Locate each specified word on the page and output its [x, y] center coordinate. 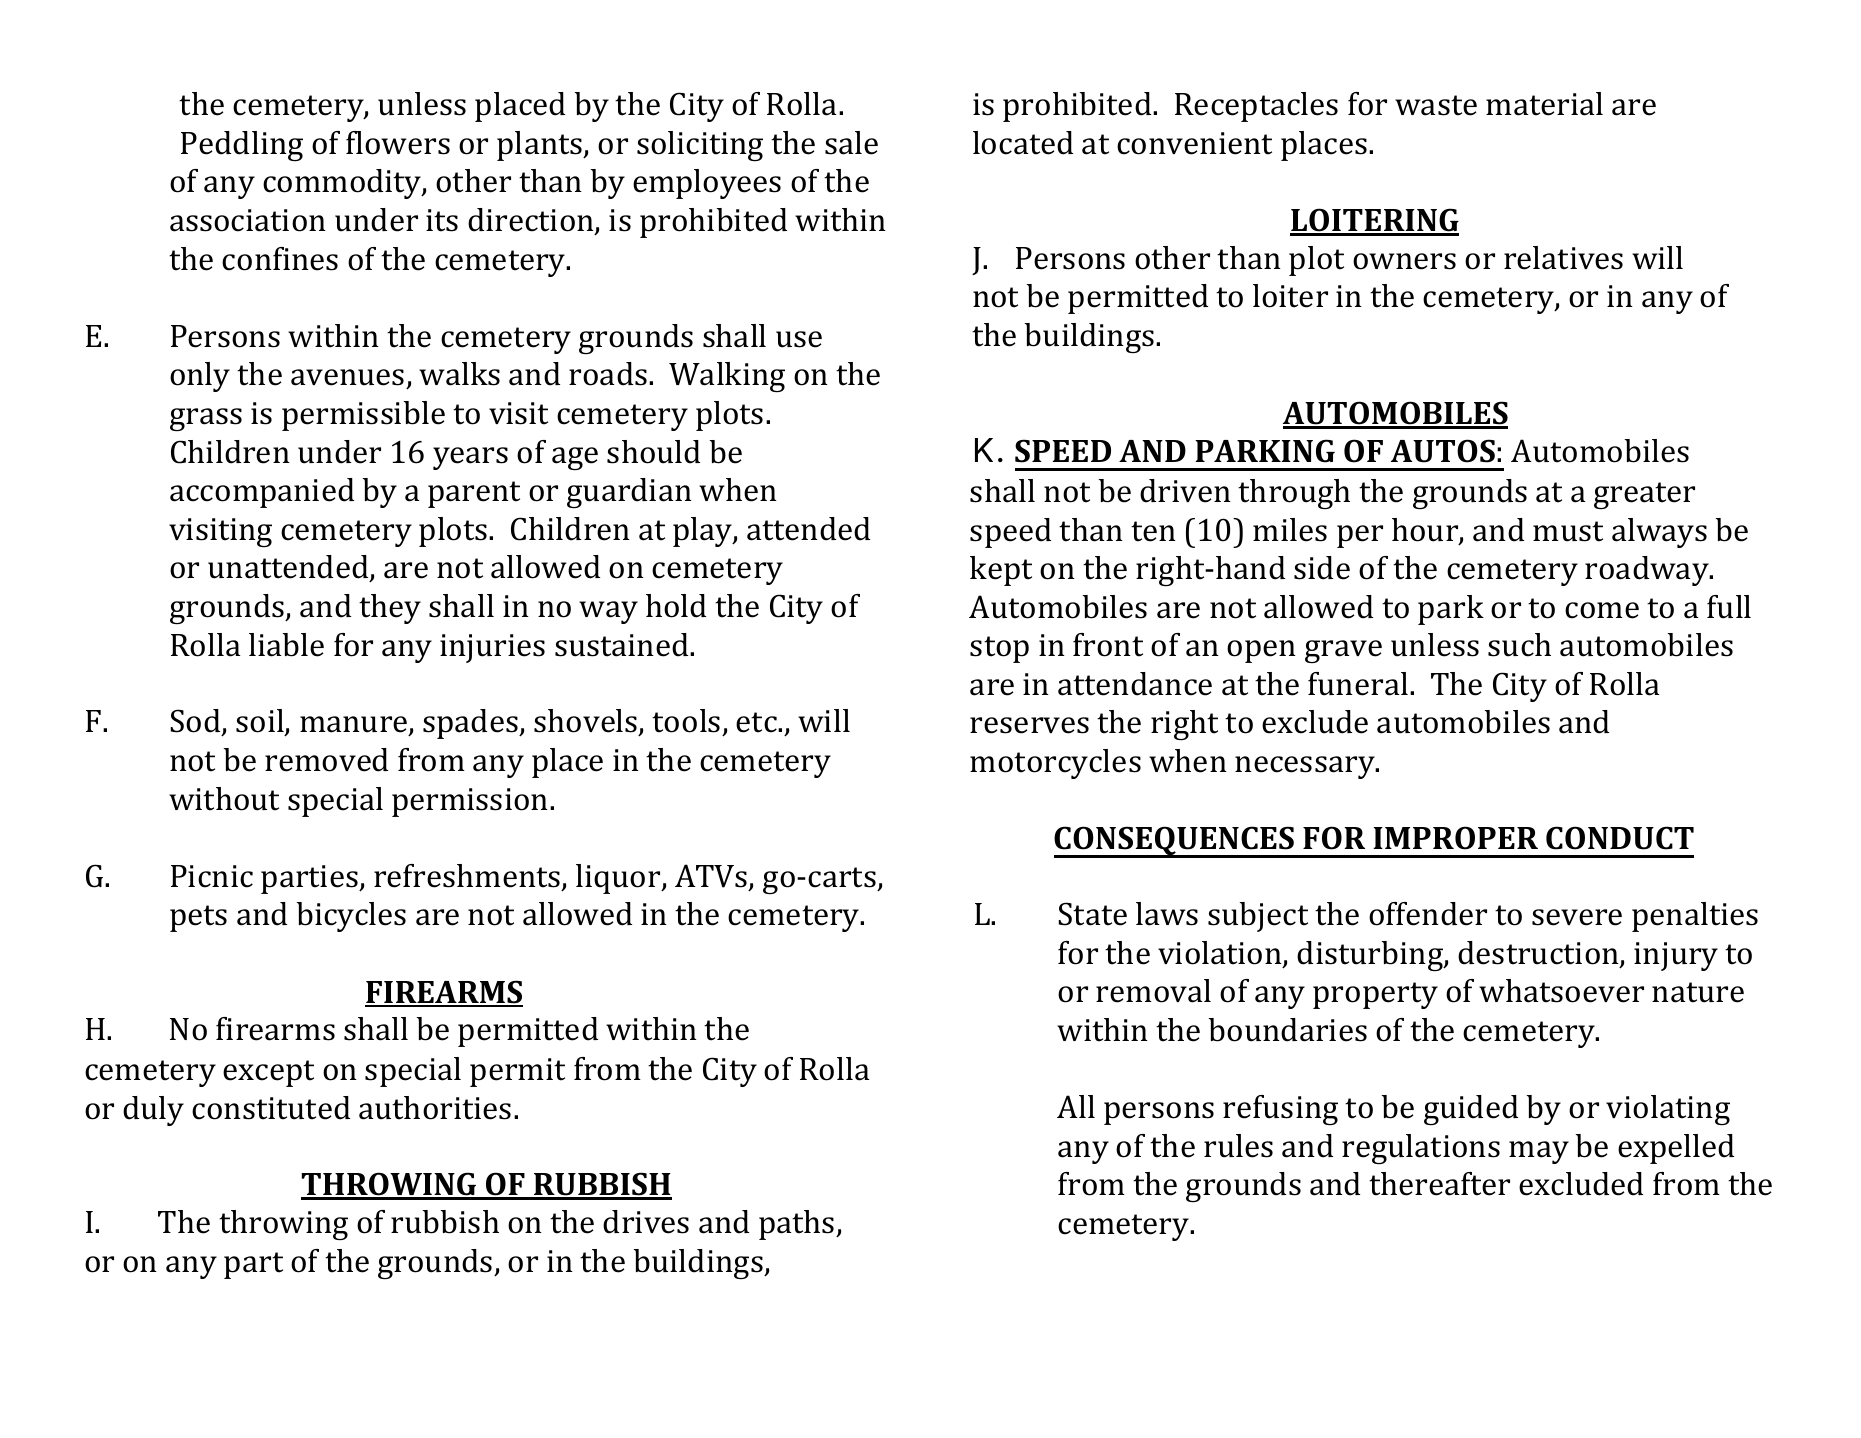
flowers [398, 143]
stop [999, 649]
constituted [271, 1108]
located [1023, 143]
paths [798, 1225]
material [1544, 104]
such [1519, 645]
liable [286, 645]
